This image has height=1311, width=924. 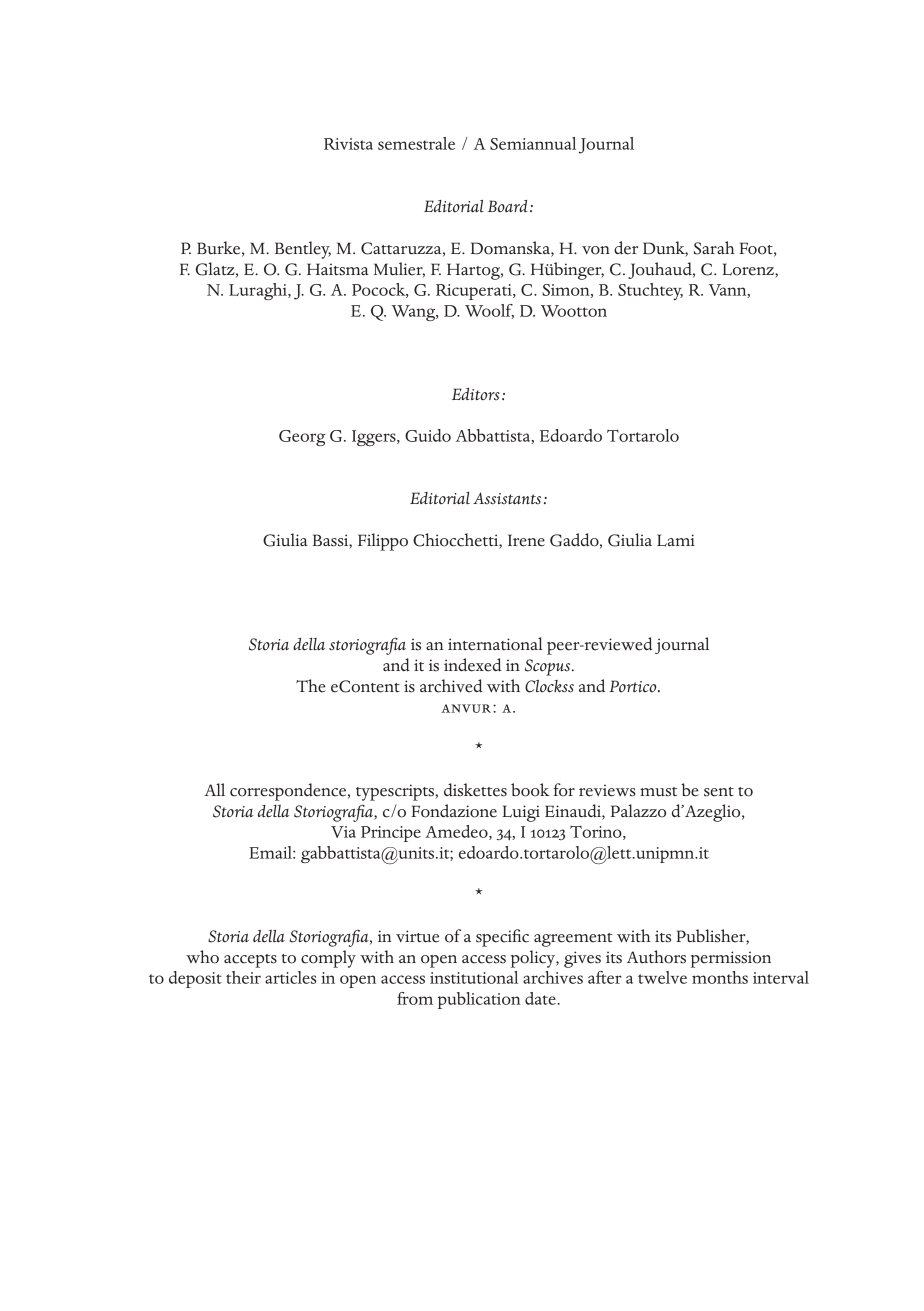 I want to click on Sarah, so click(x=714, y=248).
